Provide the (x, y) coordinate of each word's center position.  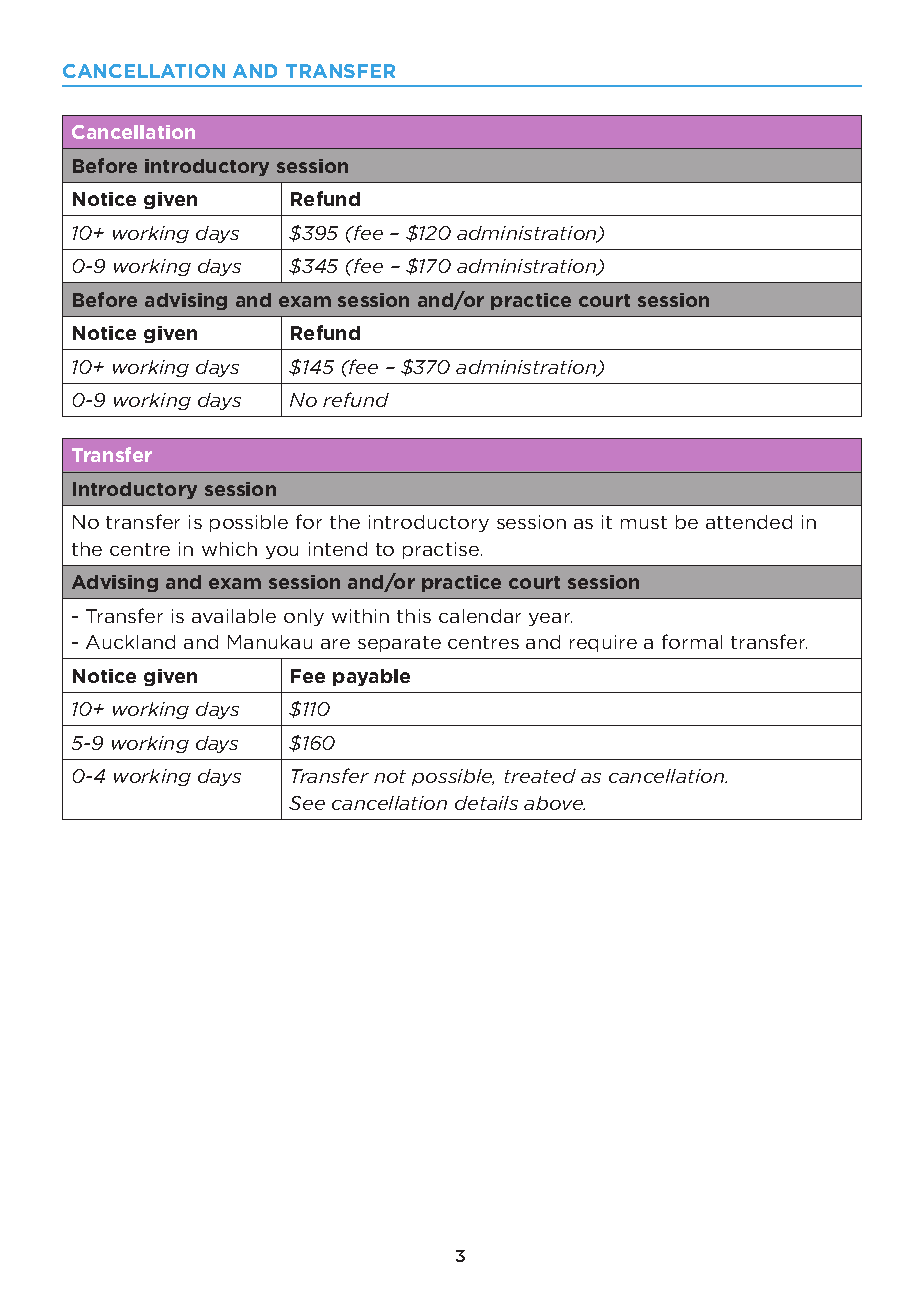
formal (692, 641)
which (229, 549)
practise (442, 550)
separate (399, 644)
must (644, 522)
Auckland (130, 642)
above (554, 803)
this (414, 616)
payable (371, 677)
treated (540, 776)
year (550, 619)
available (234, 616)
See (307, 803)
